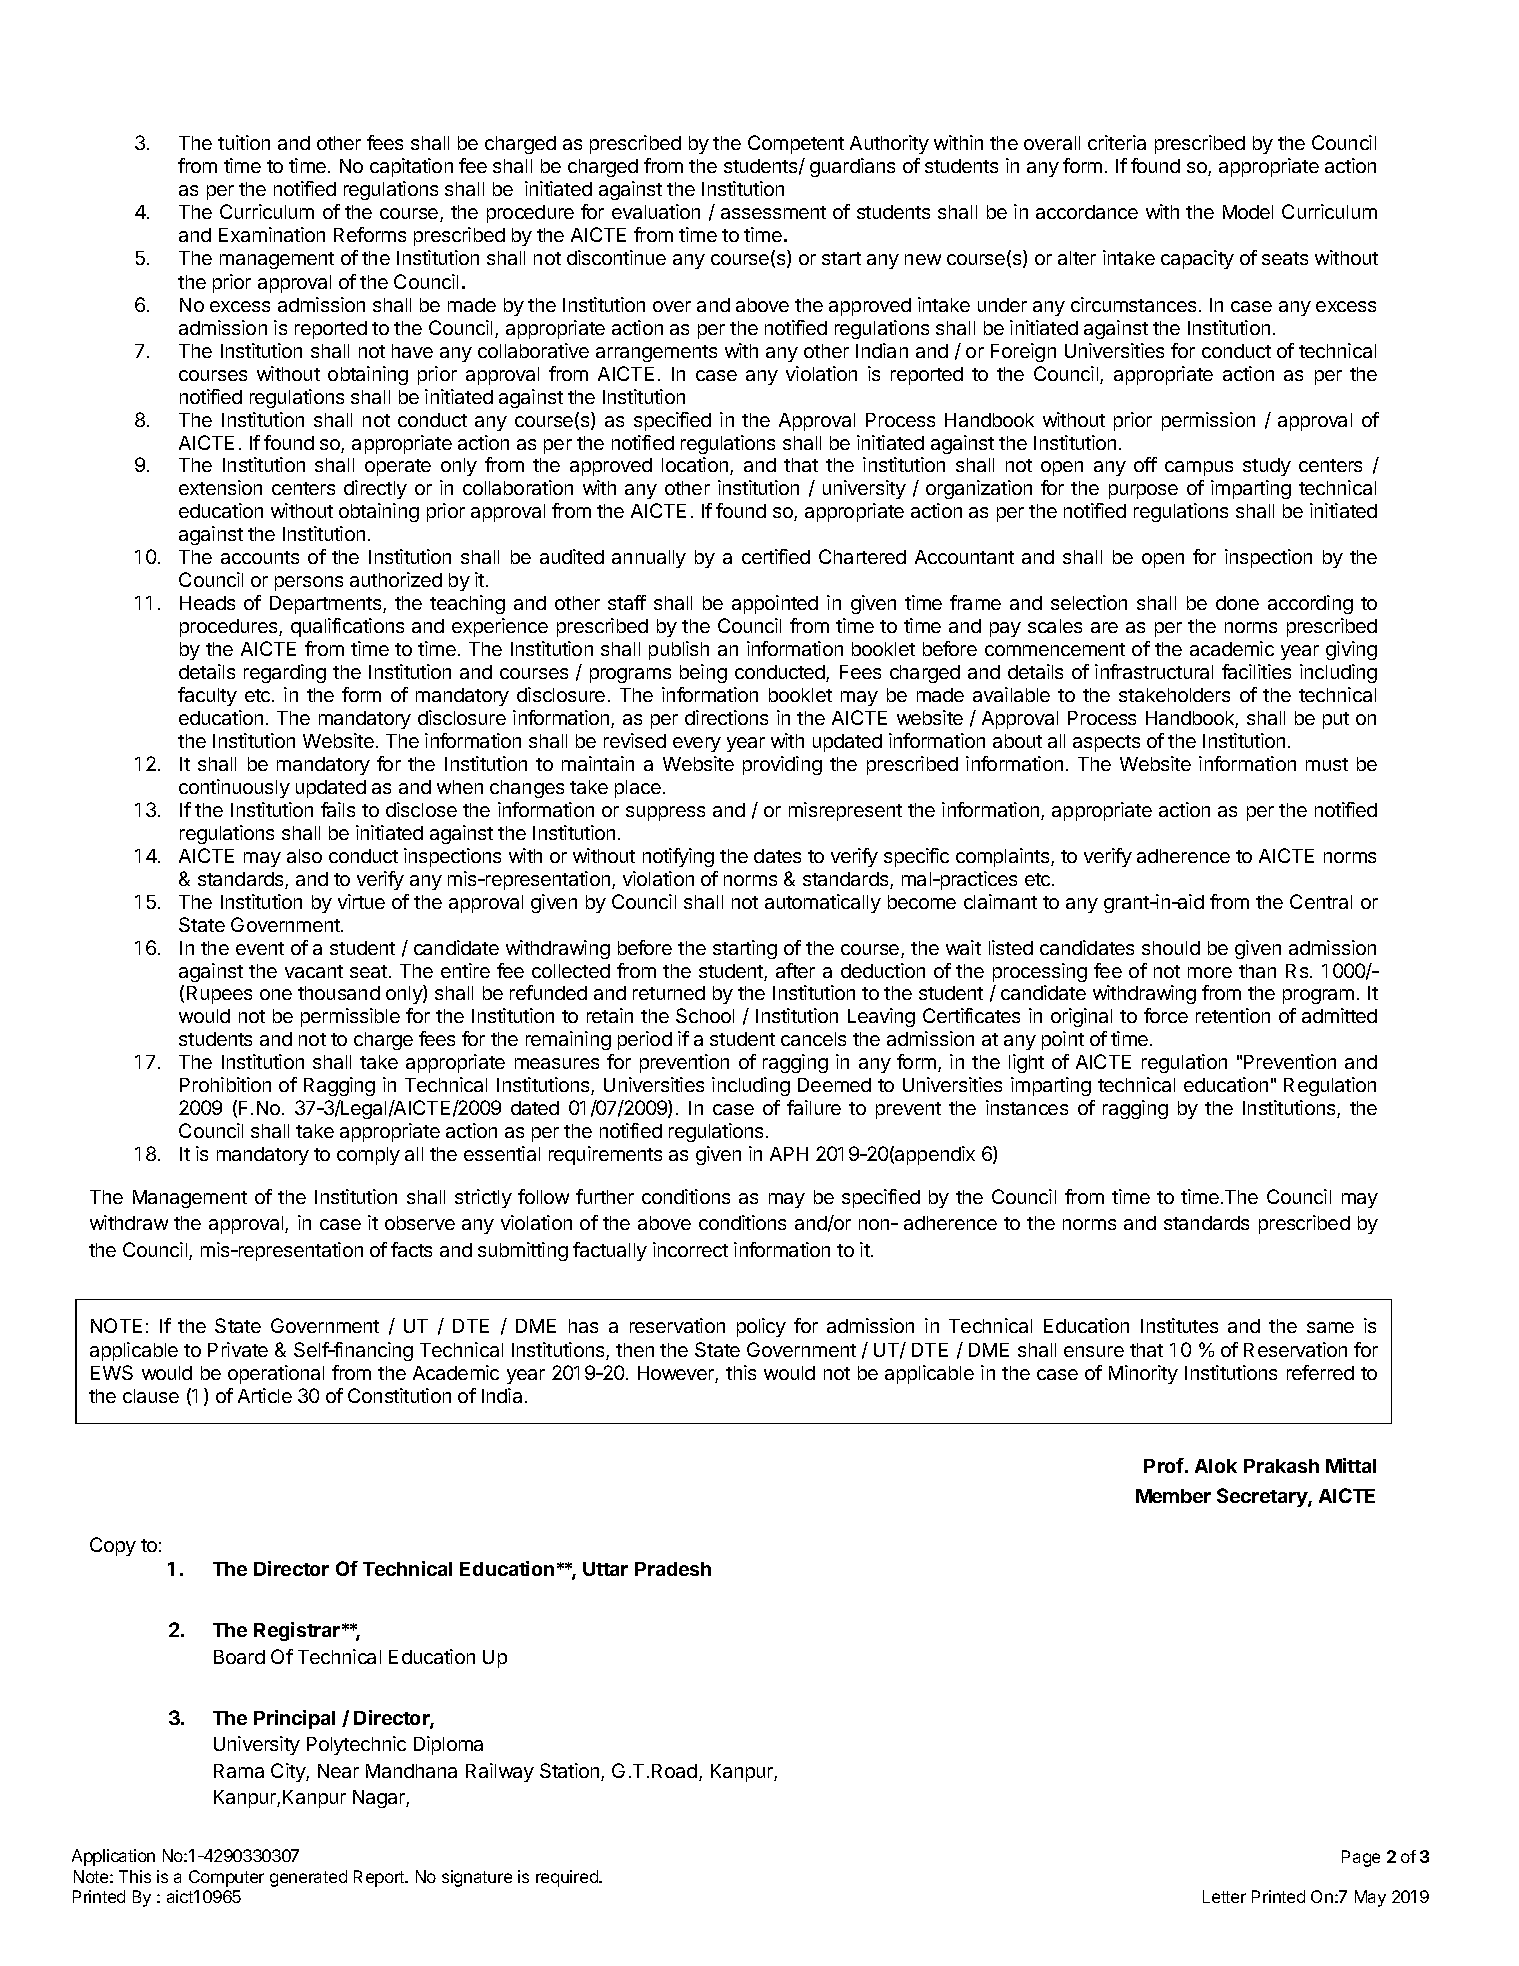 The width and height of the screenshot is (1519, 1966). I want to click on School, so click(705, 1015).
